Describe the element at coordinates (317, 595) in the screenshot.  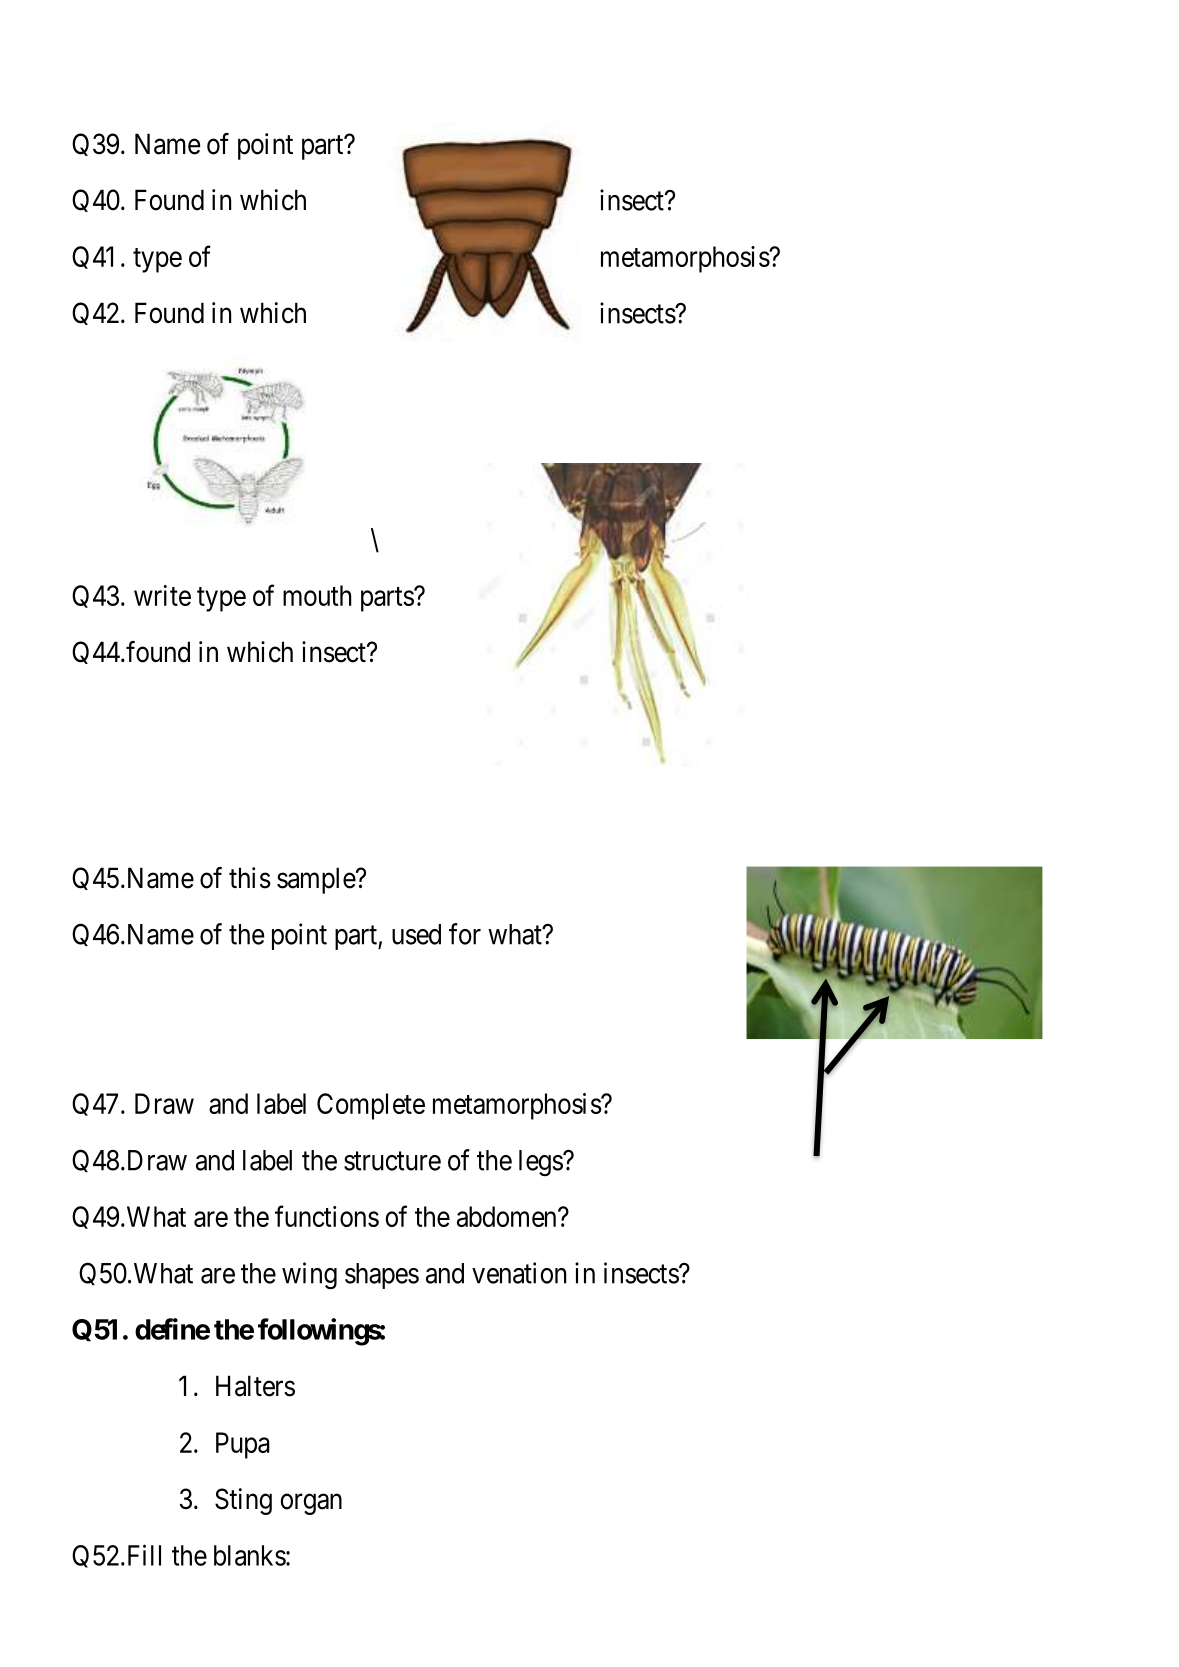
I see `mouth` at that location.
